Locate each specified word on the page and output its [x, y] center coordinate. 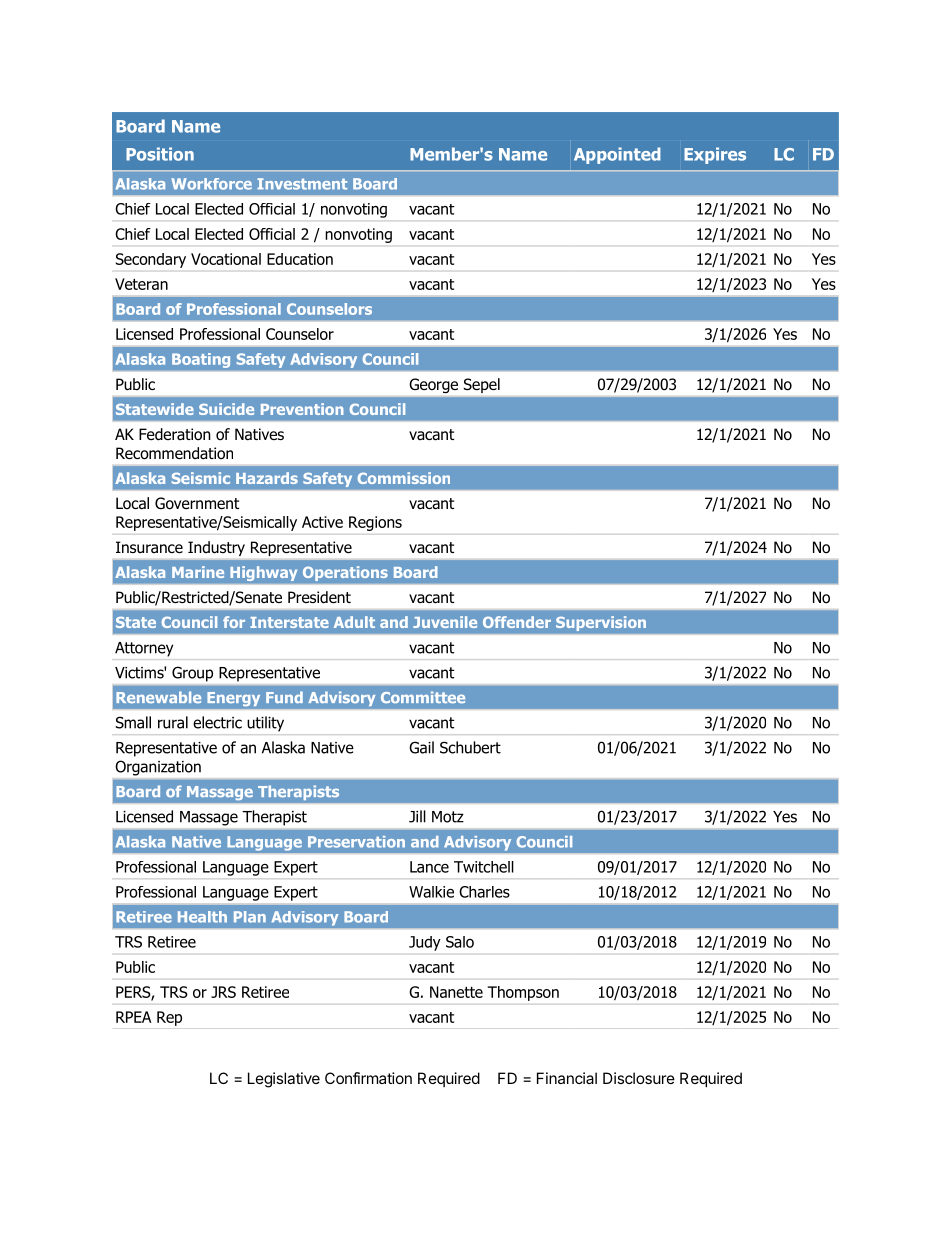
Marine [198, 572]
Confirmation [368, 1078]
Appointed [617, 155]
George [434, 385]
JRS [223, 992]
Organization [158, 768]
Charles [484, 892]
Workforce [211, 184]
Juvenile [445, 622]
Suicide [226, 409]
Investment [302, 184]
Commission [404, 478]
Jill [417, 816]
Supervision [601, 623]
